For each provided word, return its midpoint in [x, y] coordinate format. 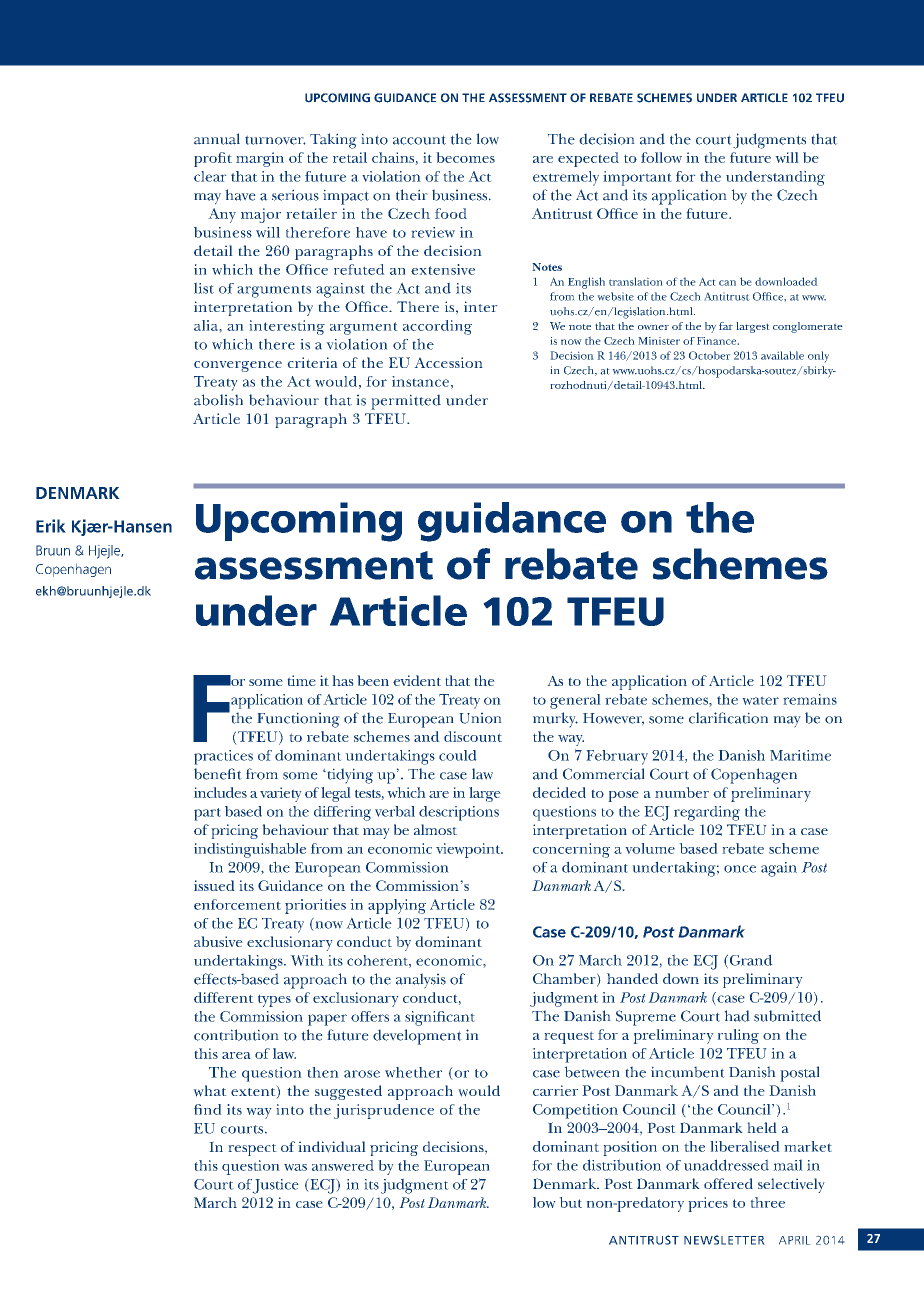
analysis [421, 981]
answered [343, 1165]
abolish [218, 400]
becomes [465, 157]
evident [417, 680]
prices [708, 1204]
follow [661, 157]
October [710, 355]
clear [210, 176]
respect [252, 1150]
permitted [406, 402]
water [760, 700]
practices [223, 757]
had [737, 1016]
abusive [218, 941]
